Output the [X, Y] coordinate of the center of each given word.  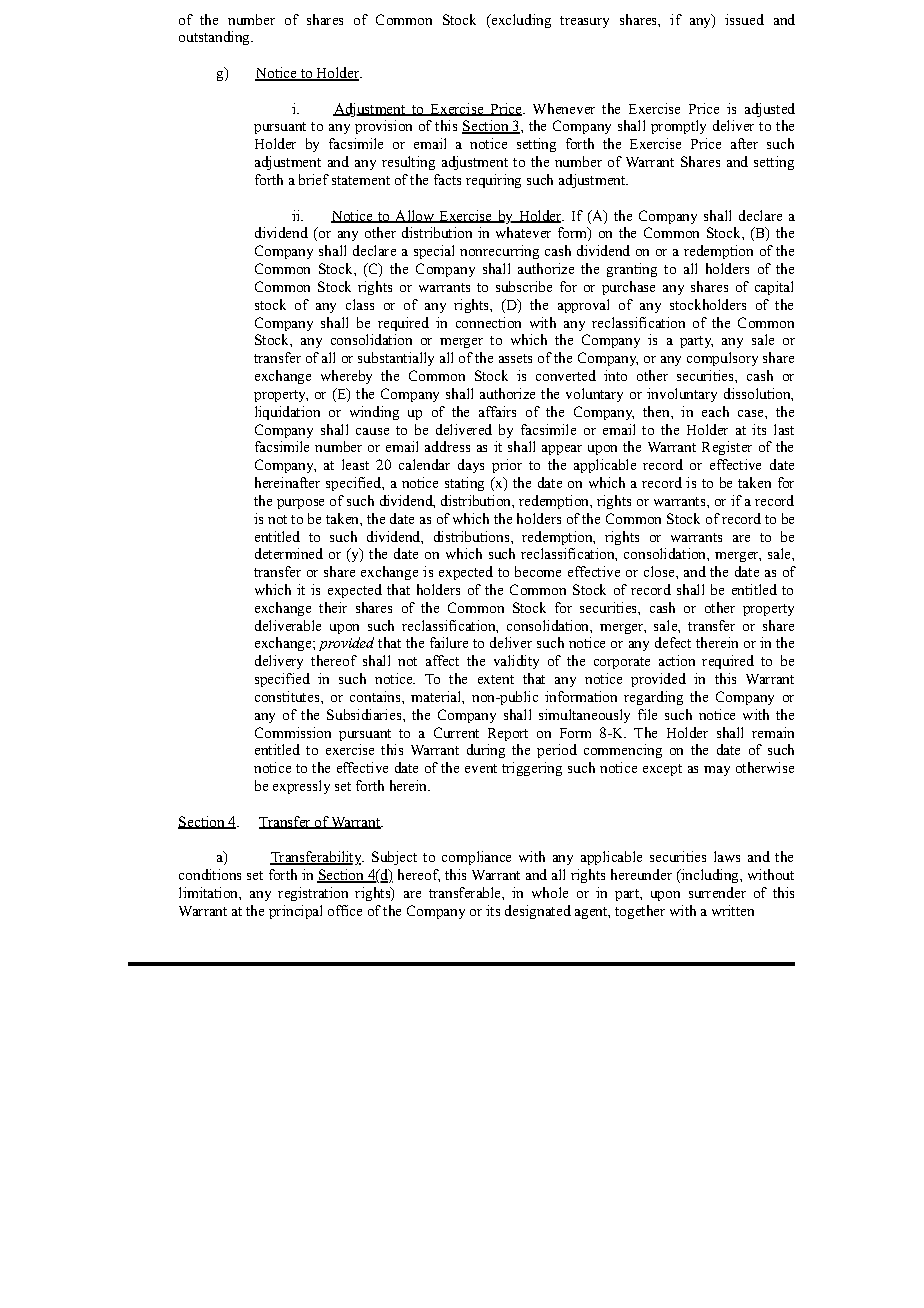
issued [744, 19]
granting [632, 270]
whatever [523, 232]
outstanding [215, 38]
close [660, 571]
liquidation [287, 413]
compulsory [722, 359]
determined [289, 553]
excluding [520, 21]
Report [508, 734]
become [538, 571]
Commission [293, 732]
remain [773, 732]
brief [314, 179]
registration [313, 894]
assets [515, 358]
